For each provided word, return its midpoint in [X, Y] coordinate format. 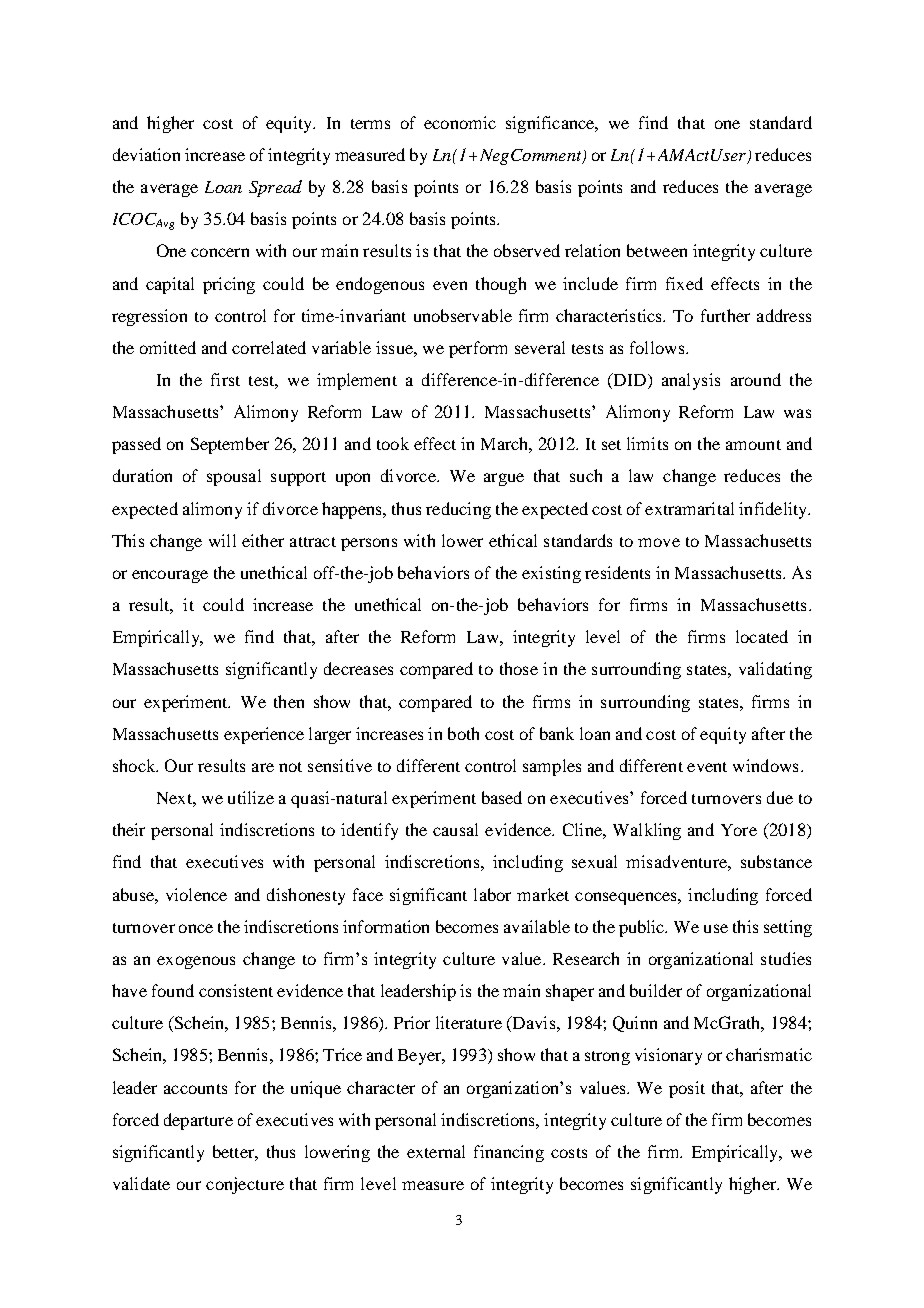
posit [687, 1089]
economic [460, 122]
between [657, 250]
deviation [146, 154]
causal [455, 829]
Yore [739, 830]
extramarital [689, 508]
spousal [234, 477]
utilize [251, 797]
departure [198, 1121]
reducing [458, 510]
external [436, 1151]
